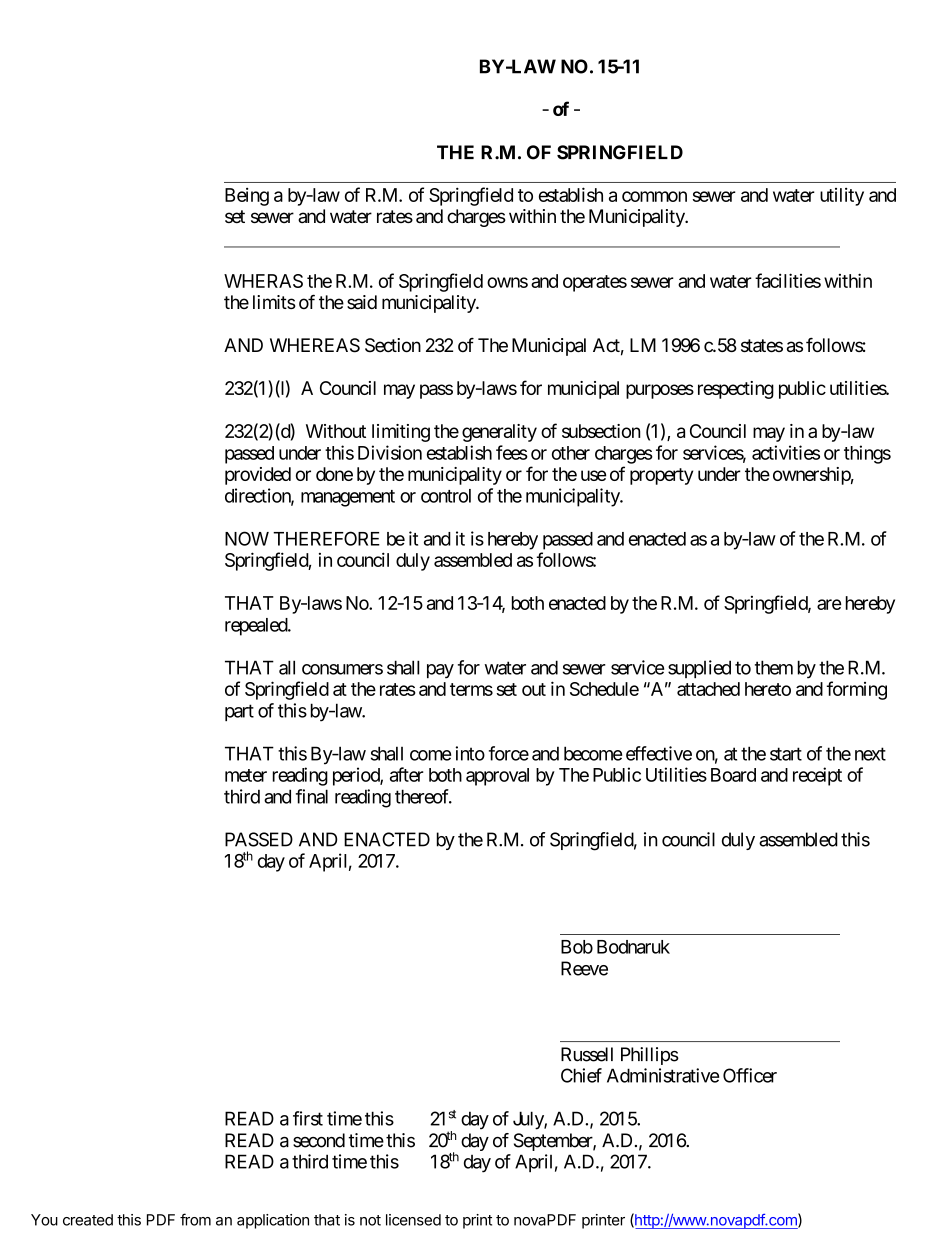 The image size is (952, 1233). Describe the element at coordinates (413, 1220) in the screenshot. I see `licensed` at that location.
